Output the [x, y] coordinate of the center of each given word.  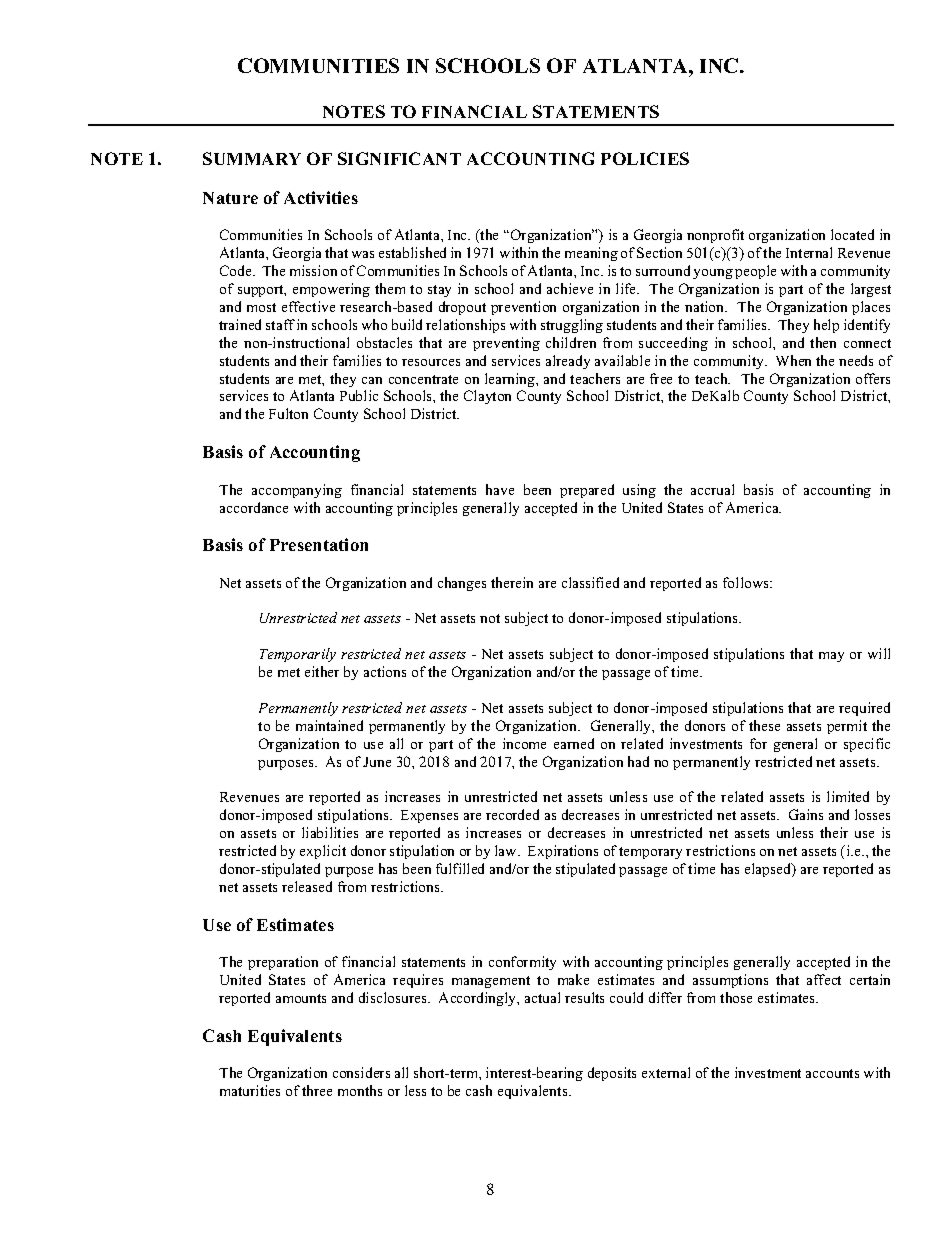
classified [590, 582]
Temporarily [298, 655]
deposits [612, 1074]
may [831, 657]
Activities [321, 197]
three [317, 1090]
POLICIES [645, 158]
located [852, 234]
